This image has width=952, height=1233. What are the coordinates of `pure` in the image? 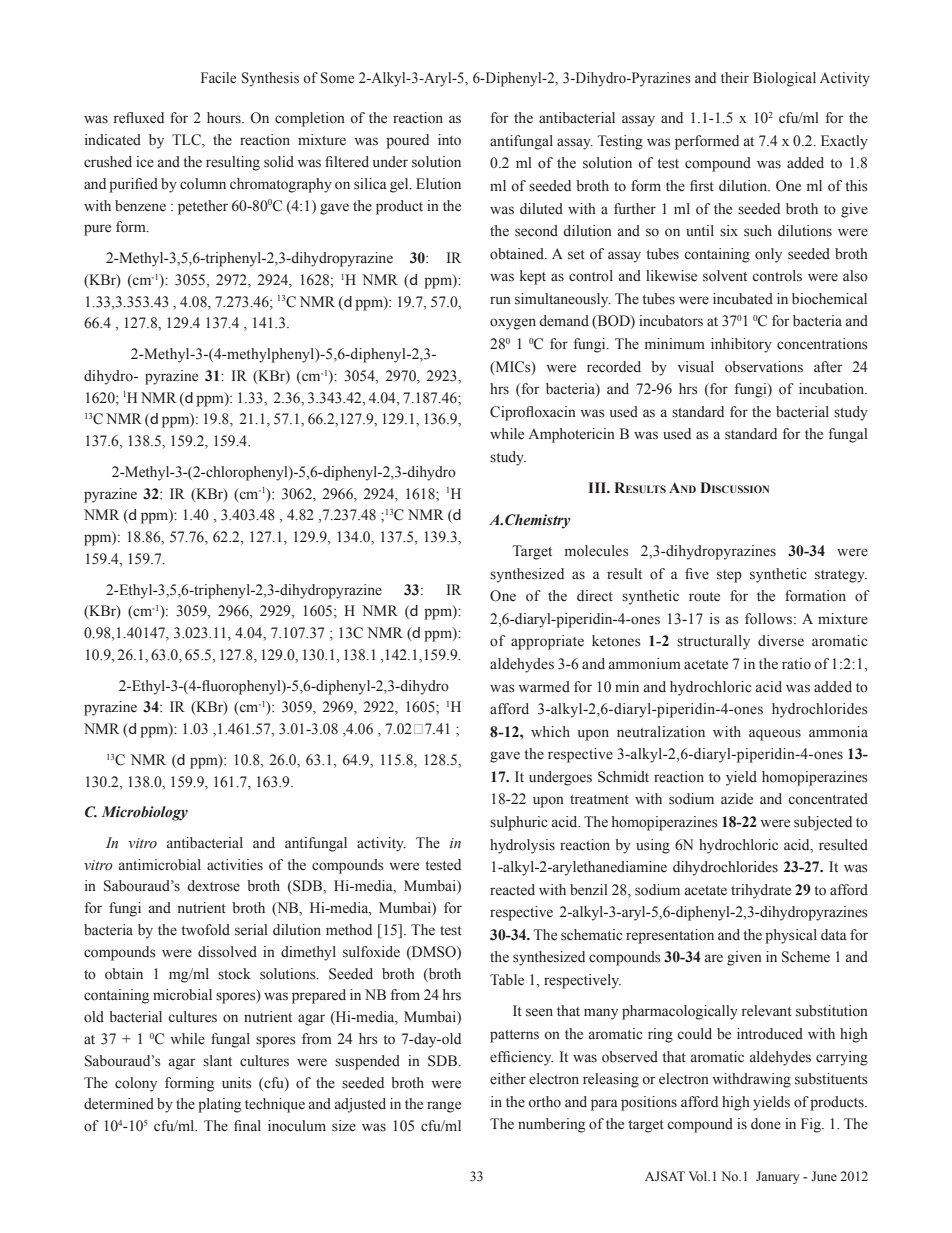 It's located at (97, 230).
